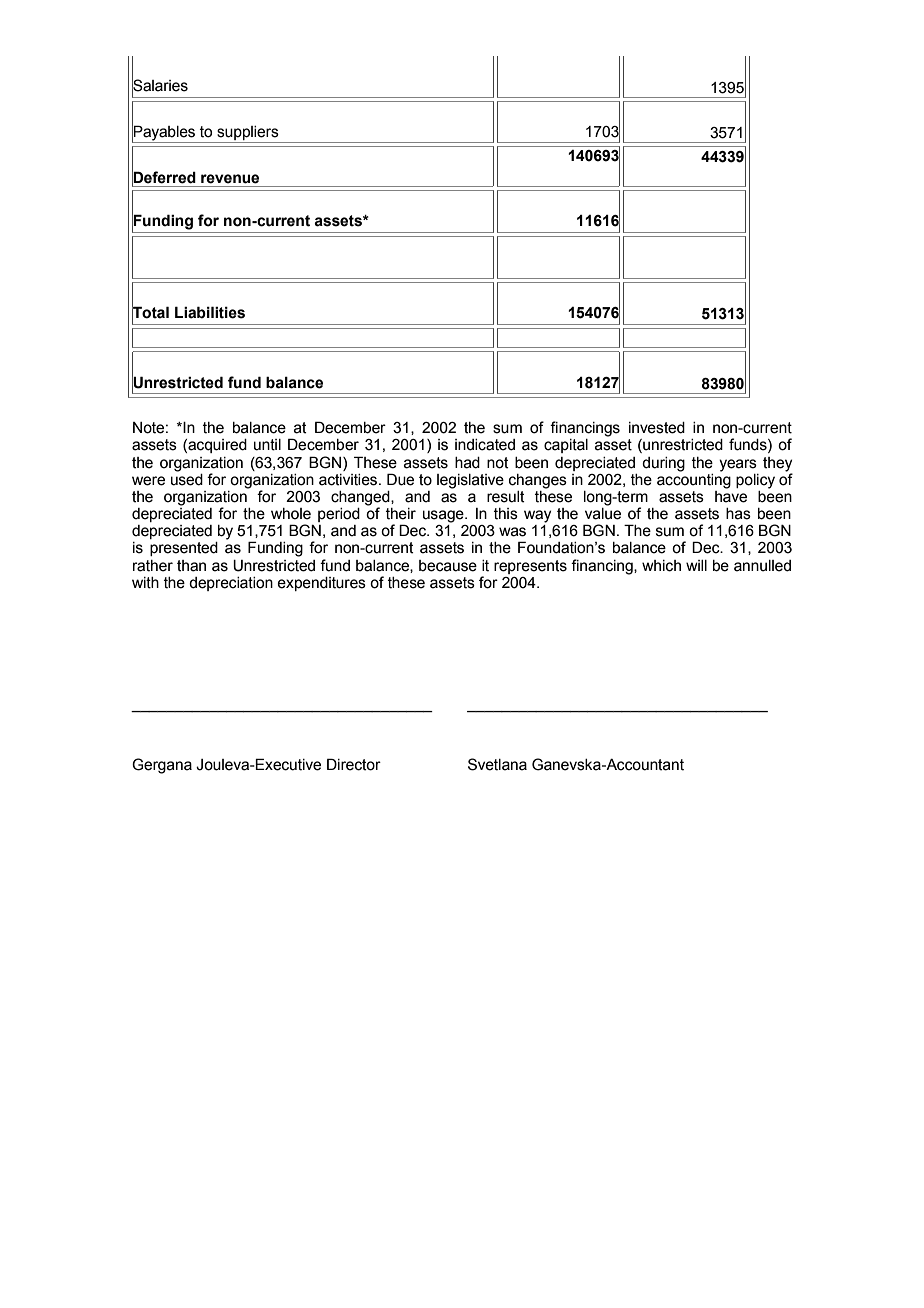 The height and width of the screenshot is (1308, 924). Describe the element at coordinates (230, 179) in the screenshot. I see `revenue` at that location.
